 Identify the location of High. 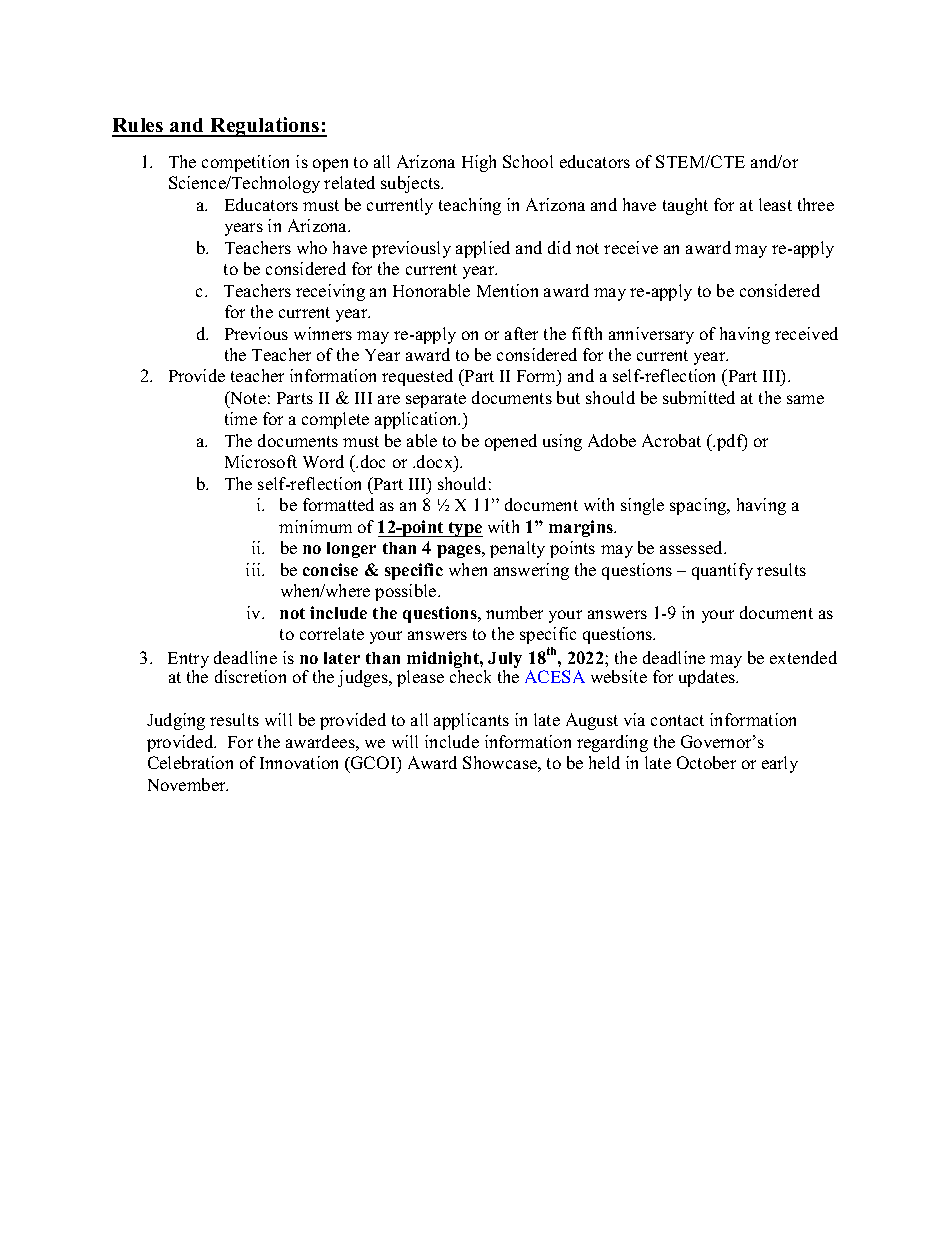
(479, 163).
